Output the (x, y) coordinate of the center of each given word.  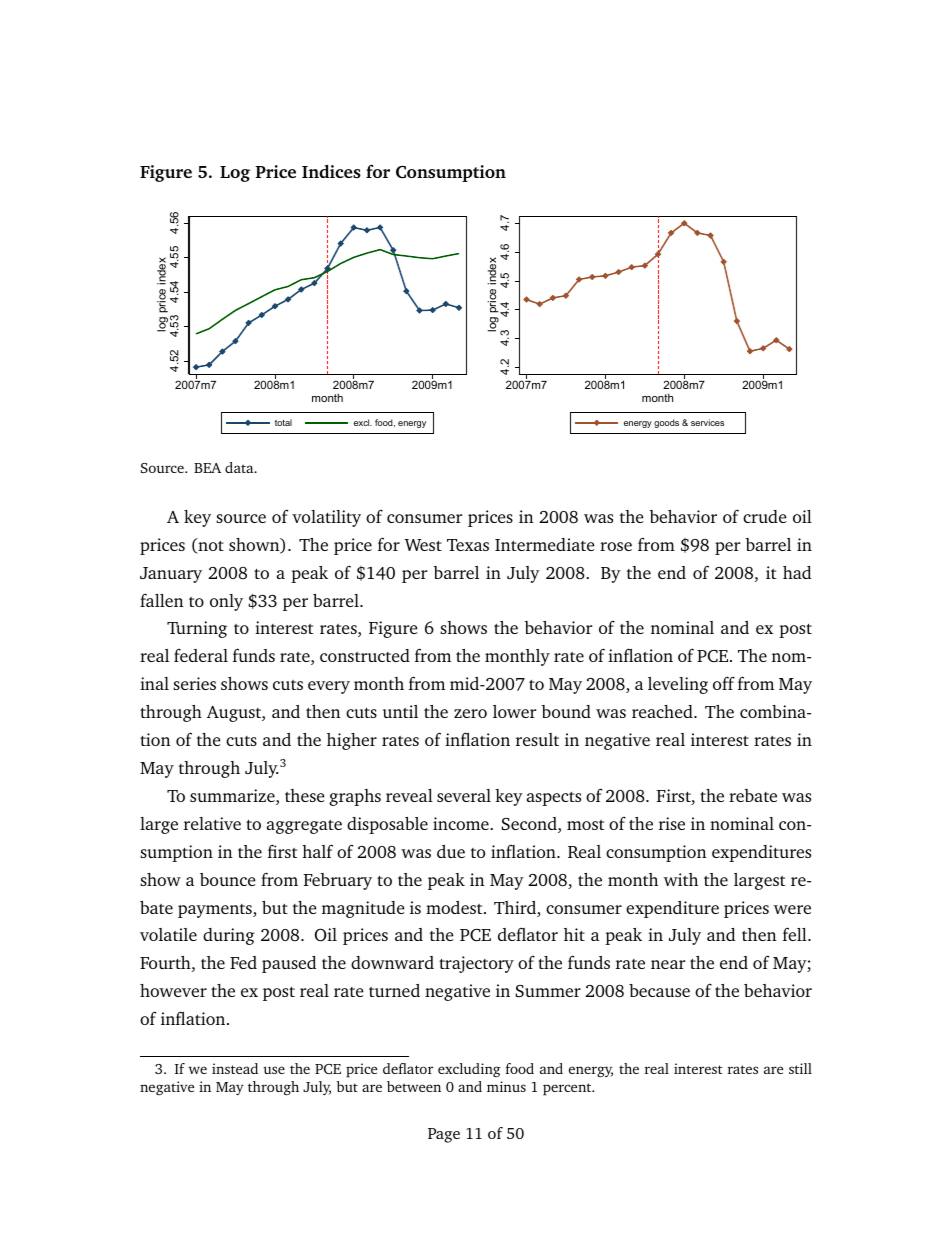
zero (470, 713)
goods (666, 423)
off (724, 683)
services (707, 422)
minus (506, 1086)
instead (235, 1068)
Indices (331, 171)
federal (201, 655)
